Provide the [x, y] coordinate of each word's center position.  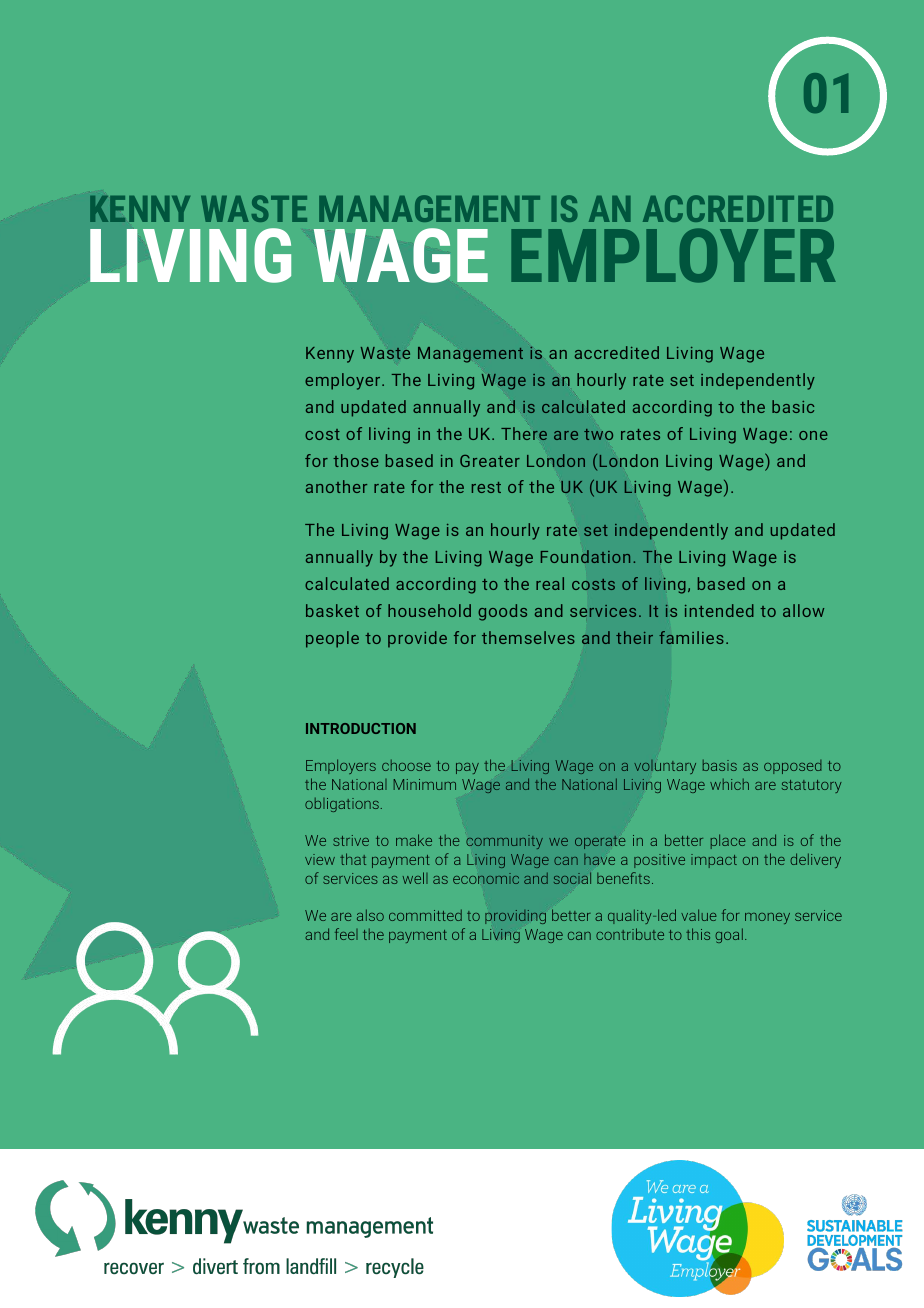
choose [406, 765]
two [598, 434]
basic [793, 406]
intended [719, 610]
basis [720, 765]
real [550, 583]
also [370, 915]
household [429, 610]
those [356, 460]
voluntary [665, 766]
